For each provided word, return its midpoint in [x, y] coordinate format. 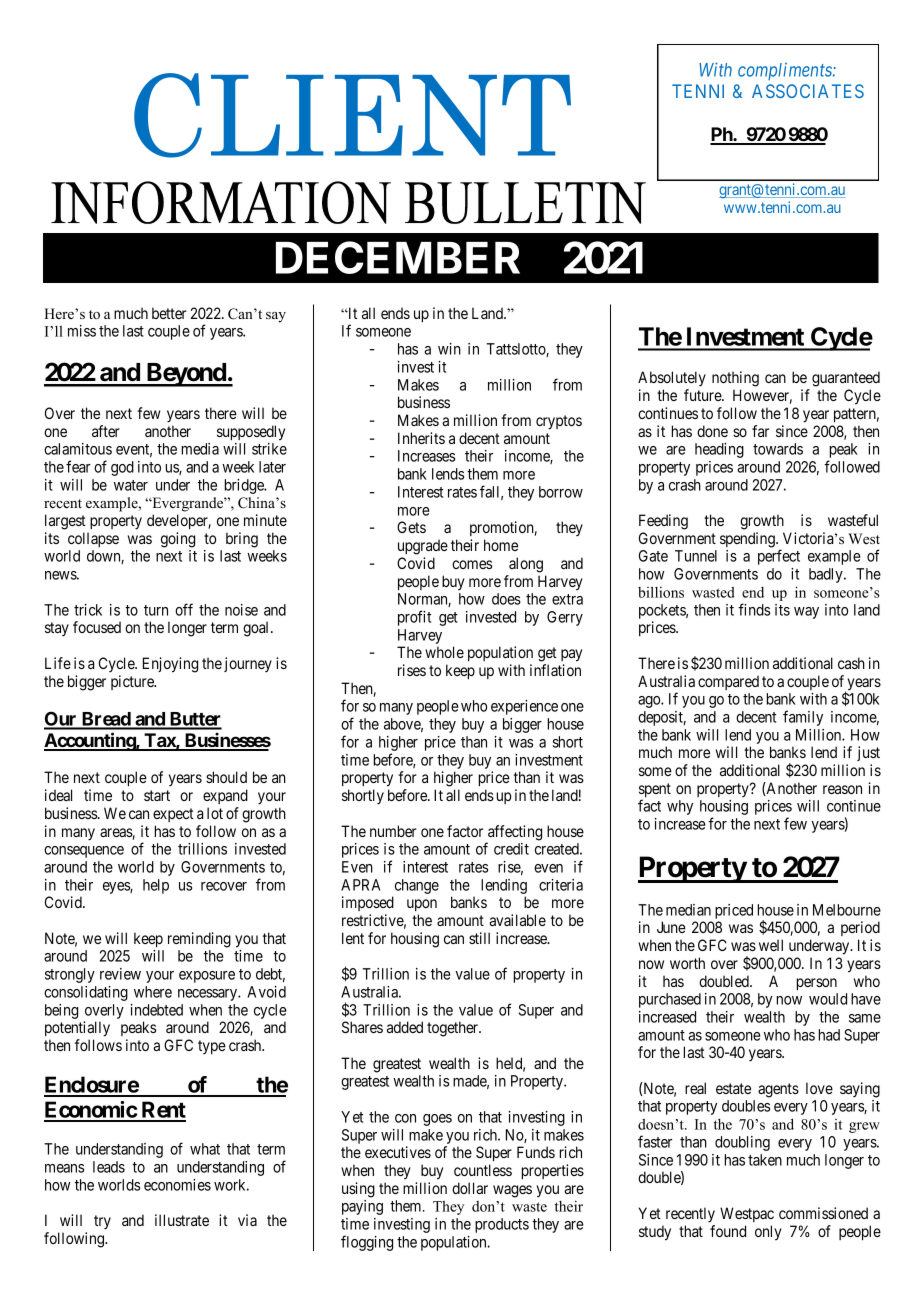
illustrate [182, 1220]
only [768, 1232]
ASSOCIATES [808, 91]
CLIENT [352, 115]
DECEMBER [398, 257]
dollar [470, 1188]
